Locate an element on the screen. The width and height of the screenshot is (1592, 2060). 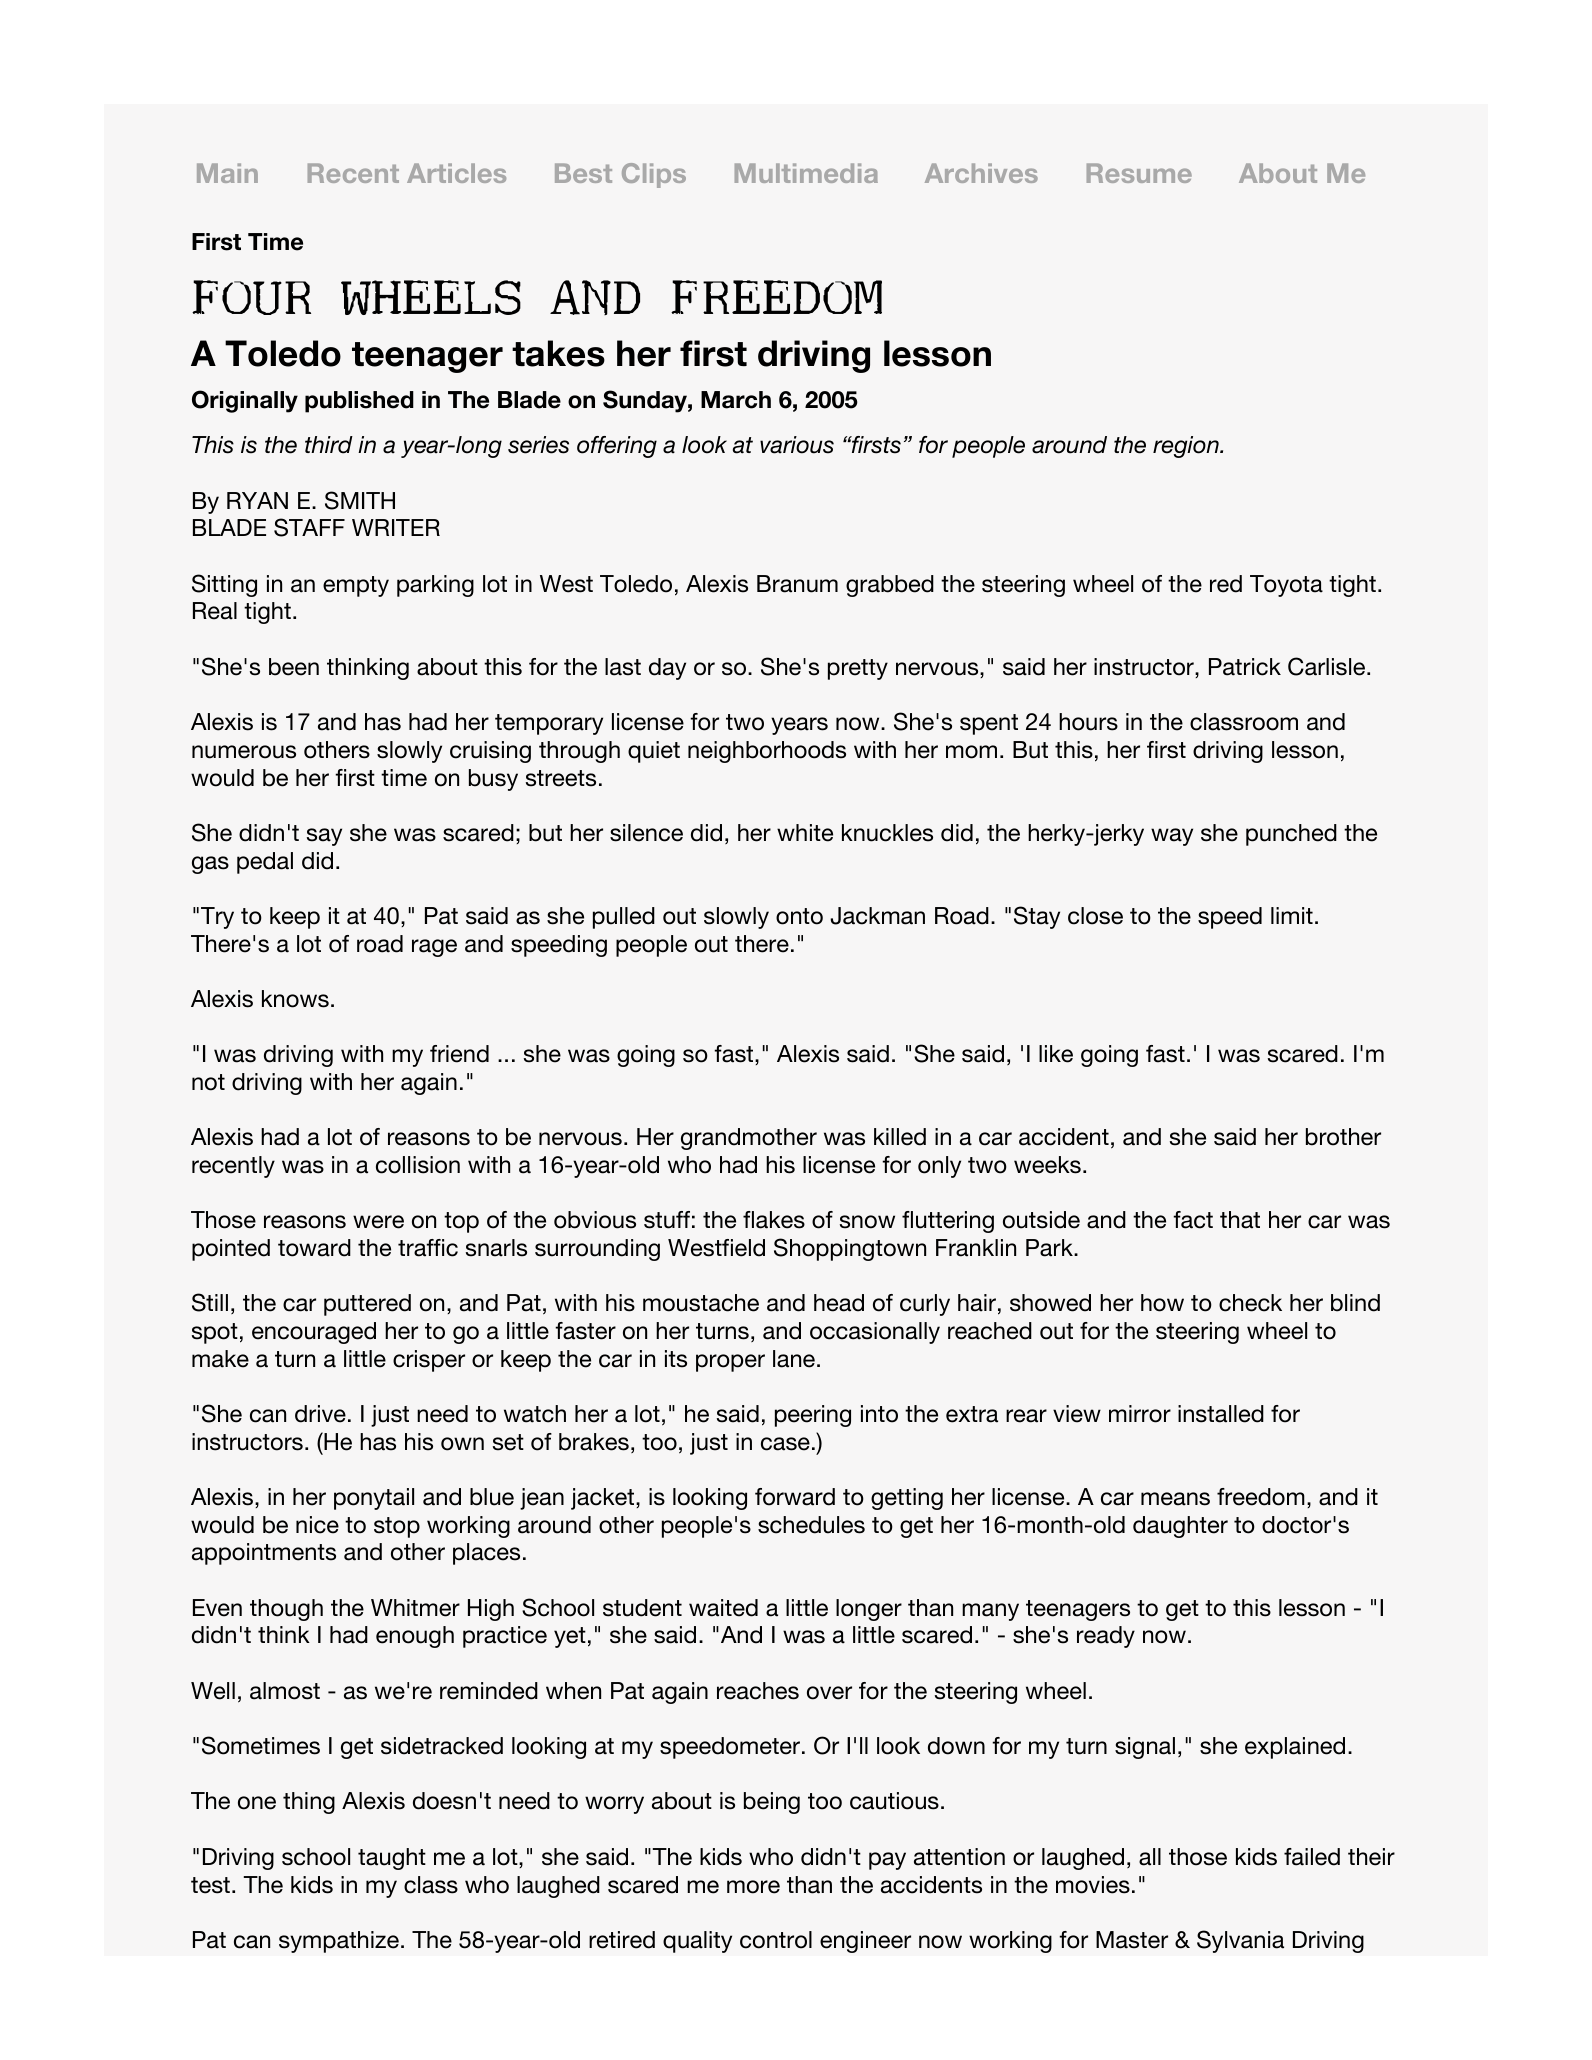
friend is located at coordinates (459, 1054).
